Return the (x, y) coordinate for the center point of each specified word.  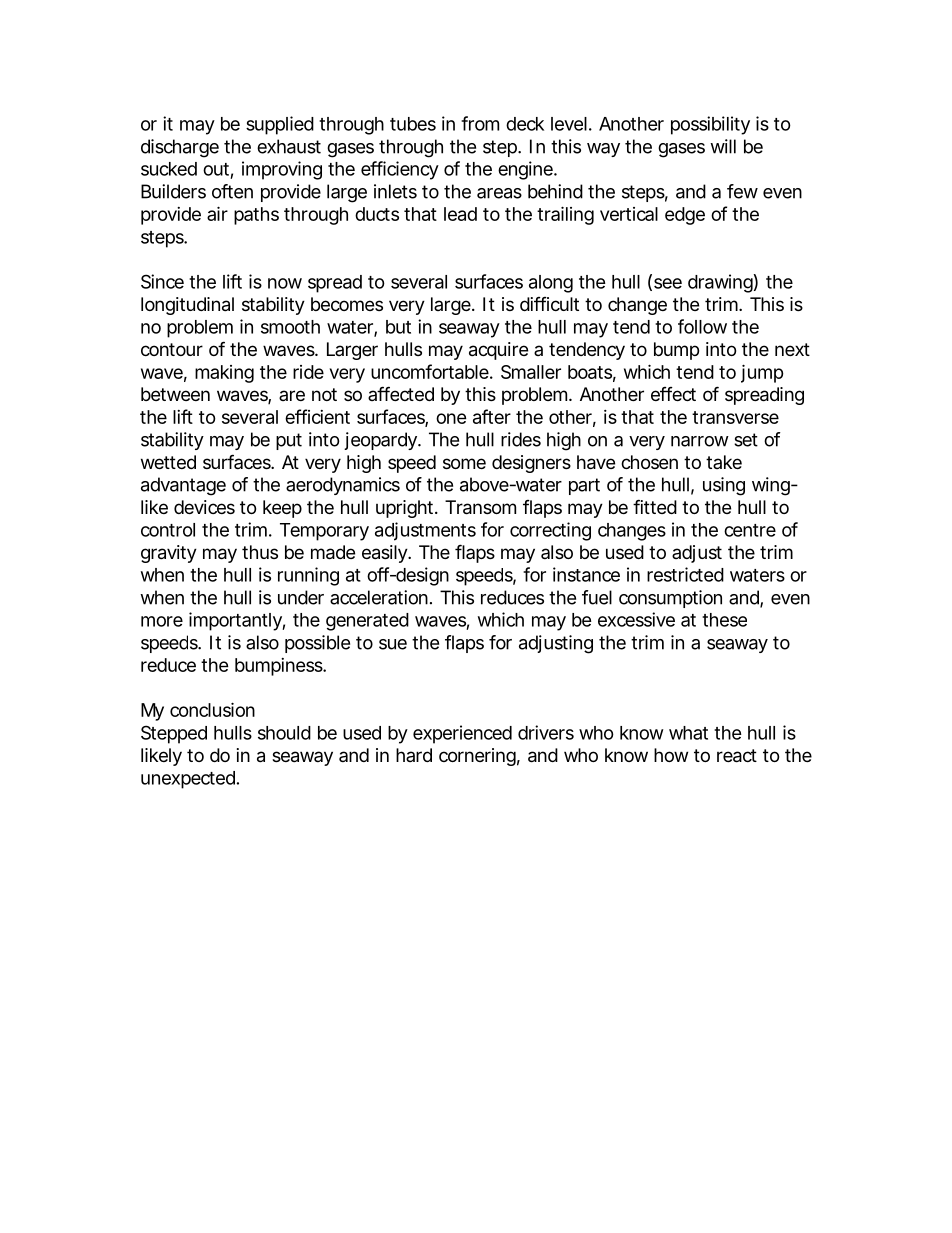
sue (393, 644)
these (724, 620)
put (289, 441)
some (464, 463)
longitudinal (187, 306)
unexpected (189, 780)
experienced (462, 734)
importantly (237, 621)
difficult (549, 304)
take (724, 462)
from (480, 123)
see (668, 283)
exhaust (289, 146)
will (723, 146)
